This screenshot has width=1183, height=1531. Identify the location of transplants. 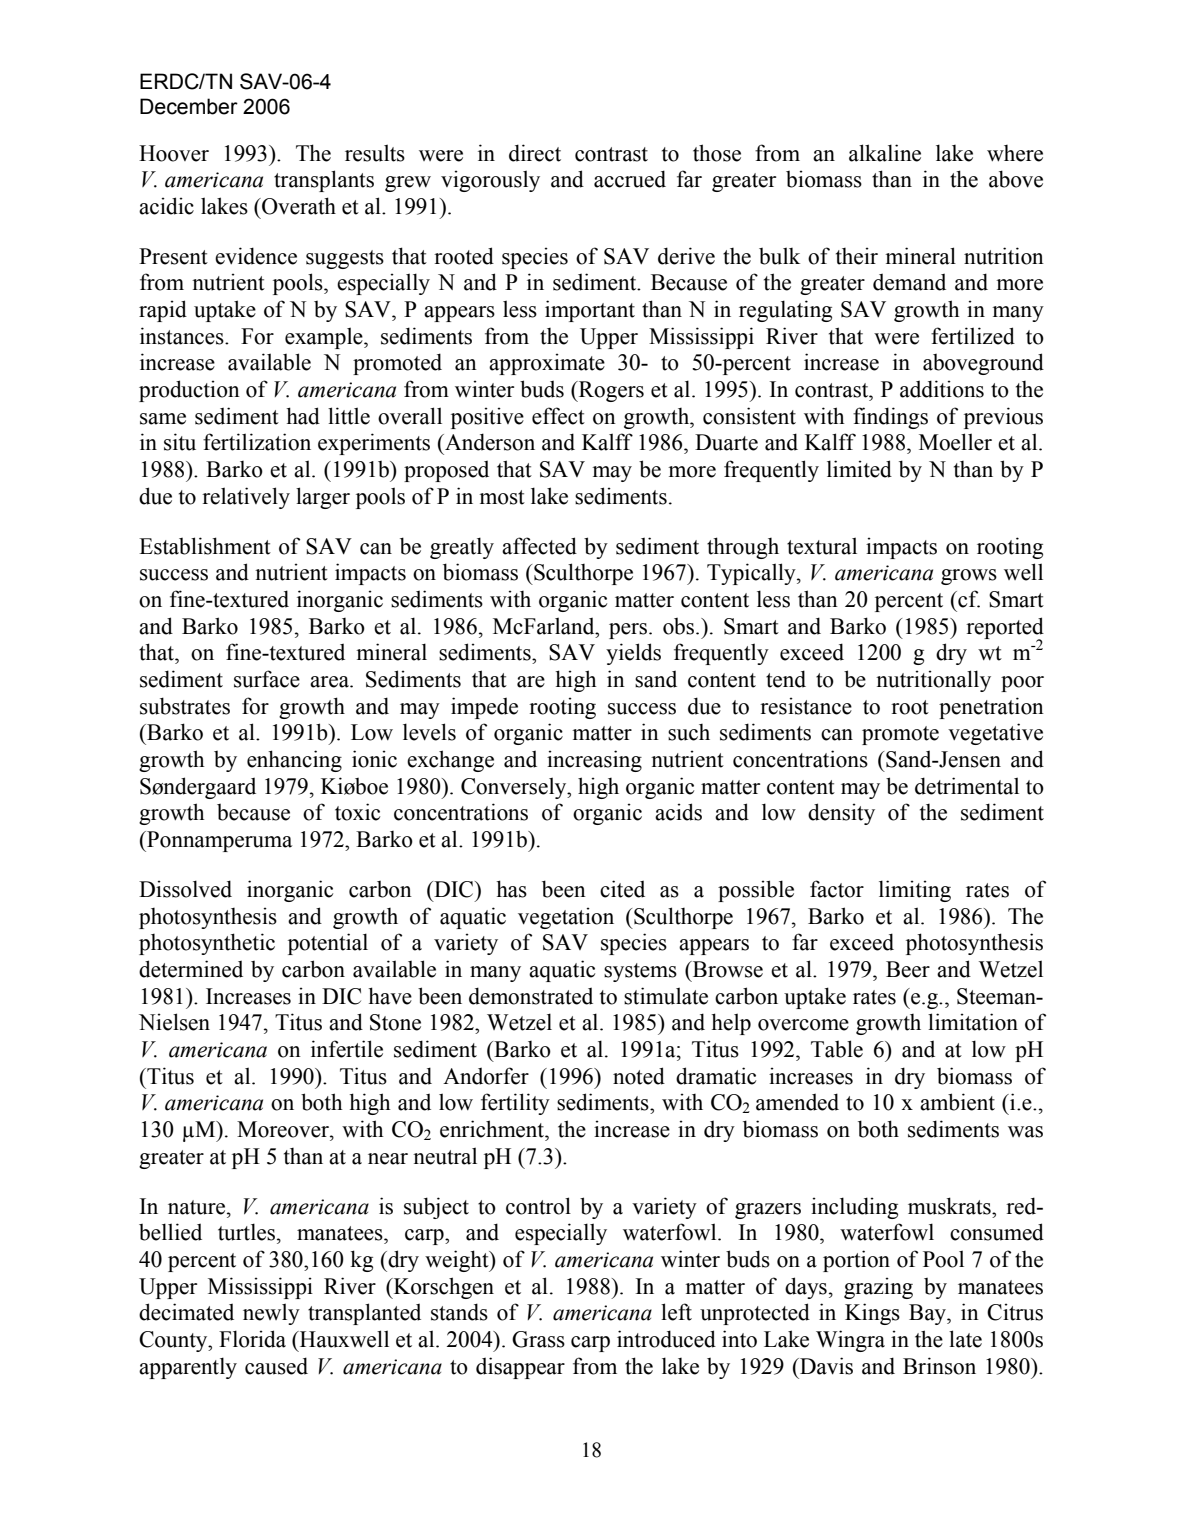
(324, 181).
